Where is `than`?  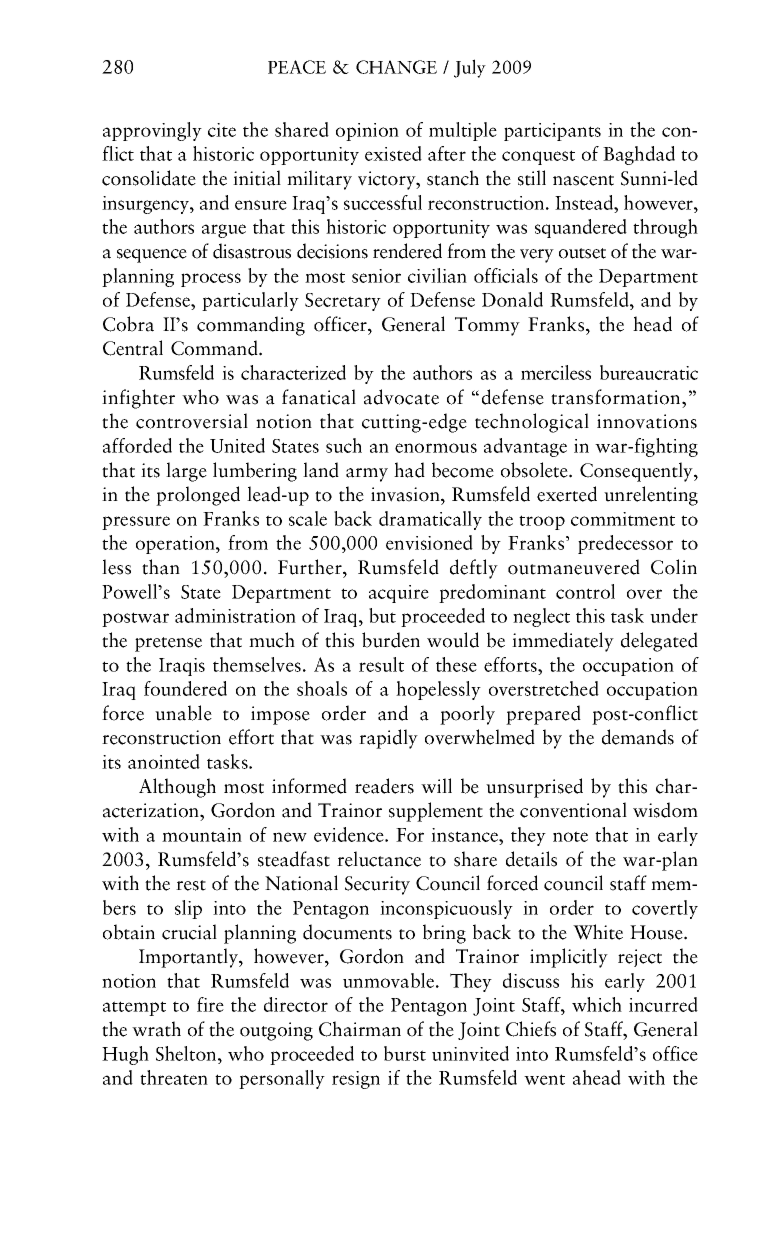
than is located at coordinates (161, 567).
